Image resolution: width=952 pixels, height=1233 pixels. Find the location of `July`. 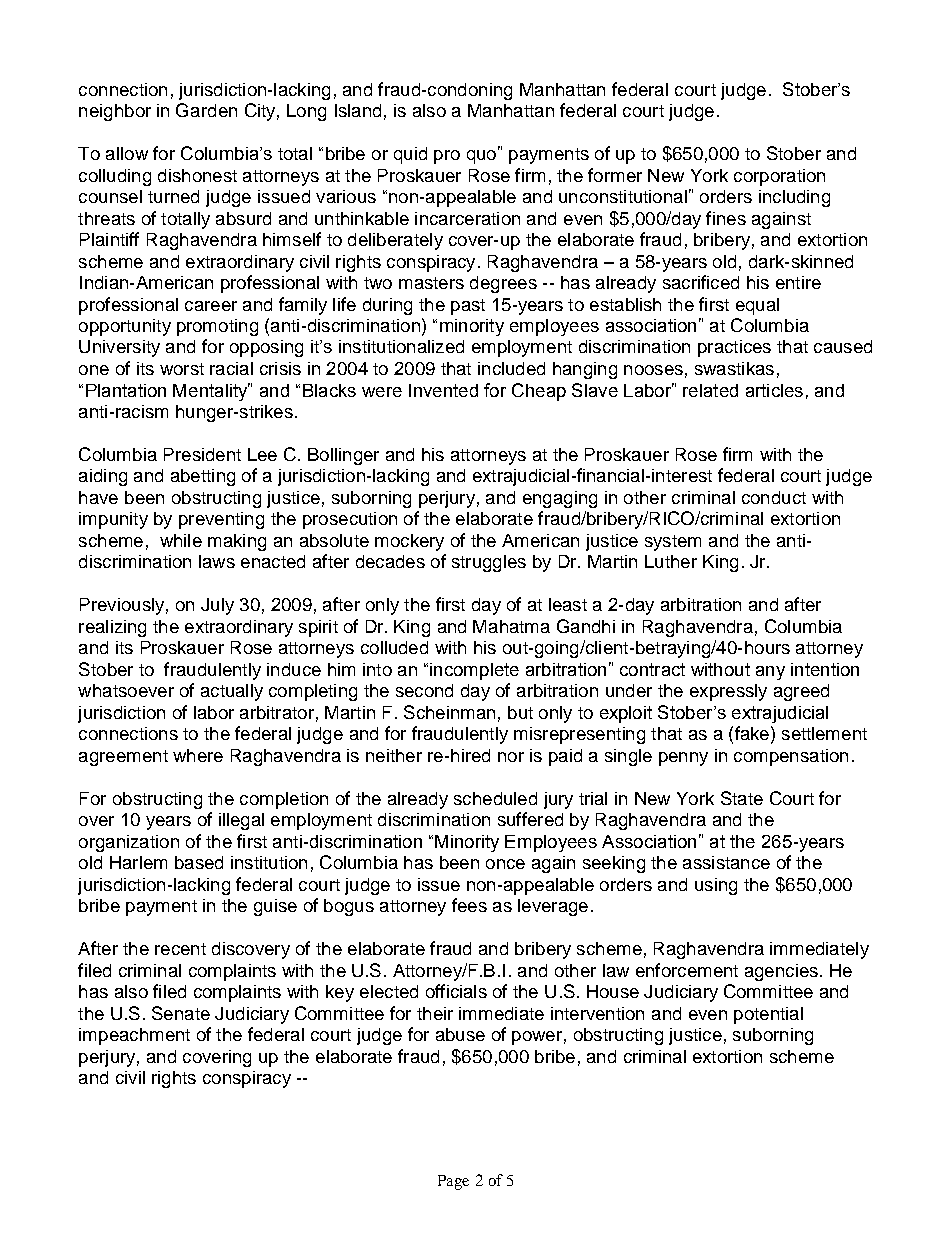

July is located at coordinates (217, 606).
